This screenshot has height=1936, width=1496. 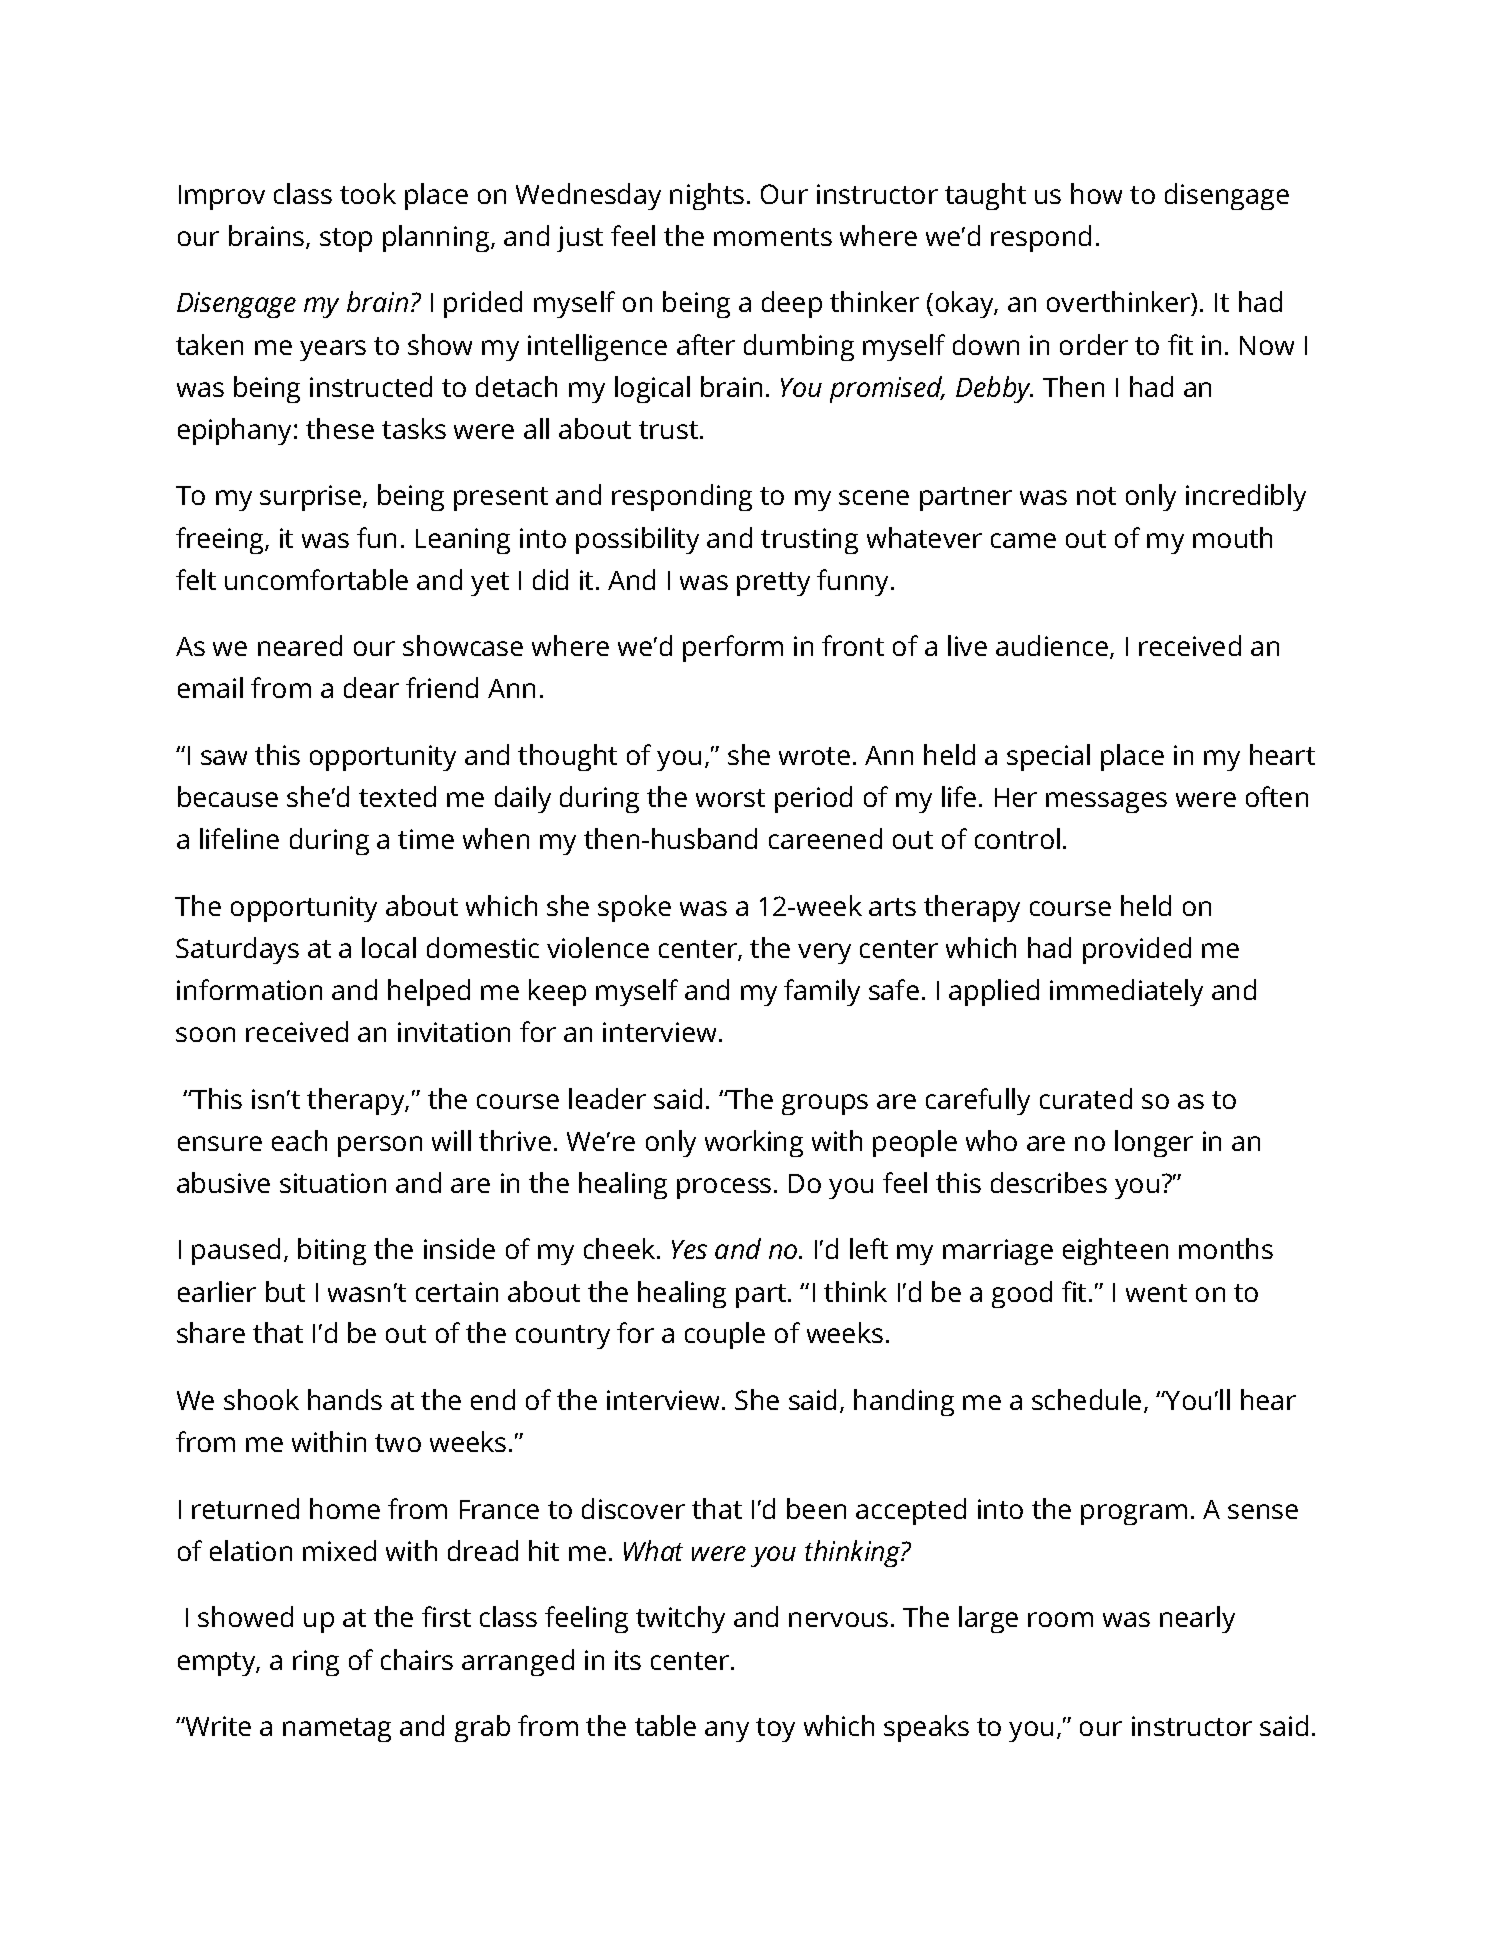 I want to click on nametag, so click(x=337, y=1730).
